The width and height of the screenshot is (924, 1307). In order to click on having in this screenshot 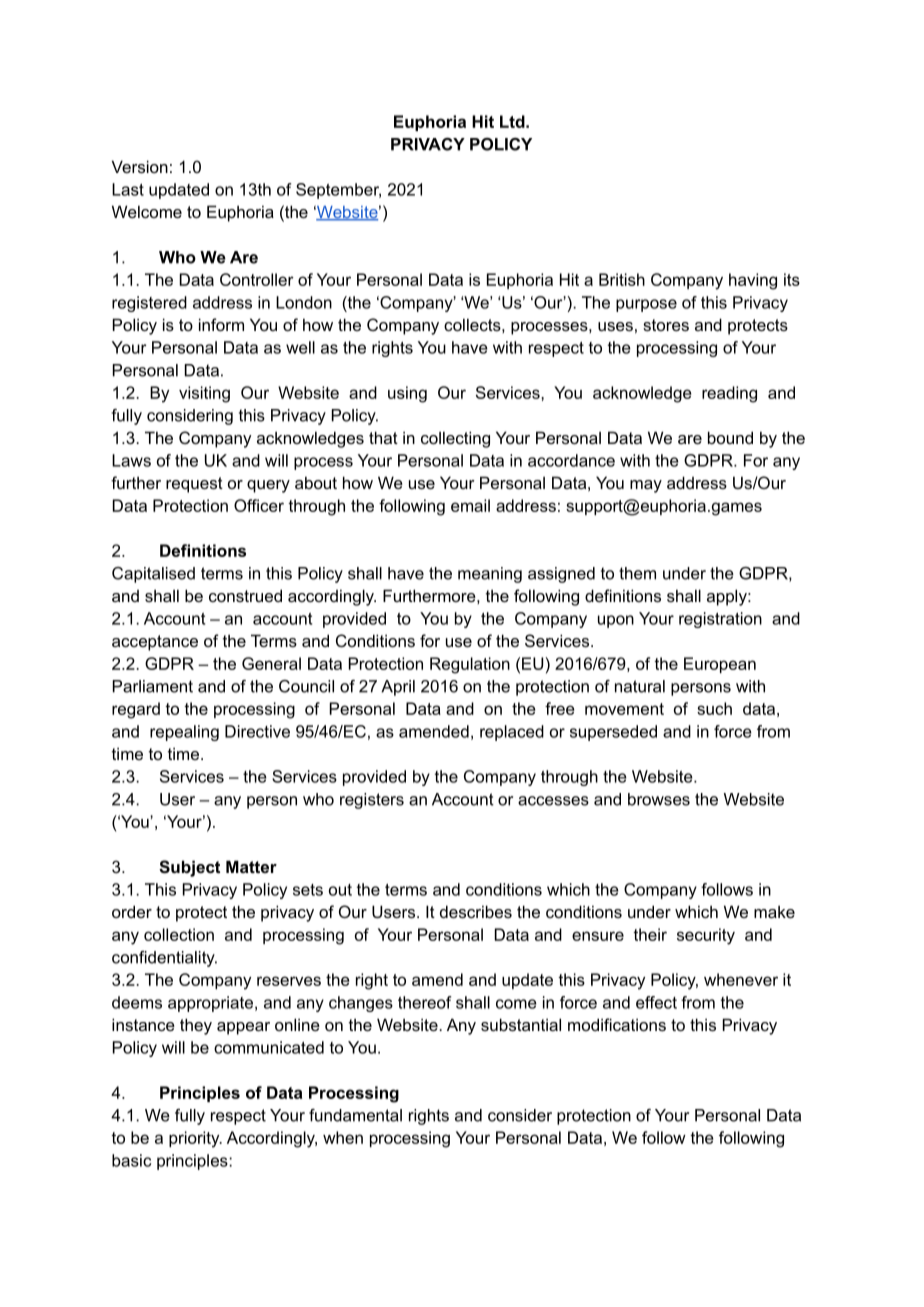, I will do `click(753, 281)`.
